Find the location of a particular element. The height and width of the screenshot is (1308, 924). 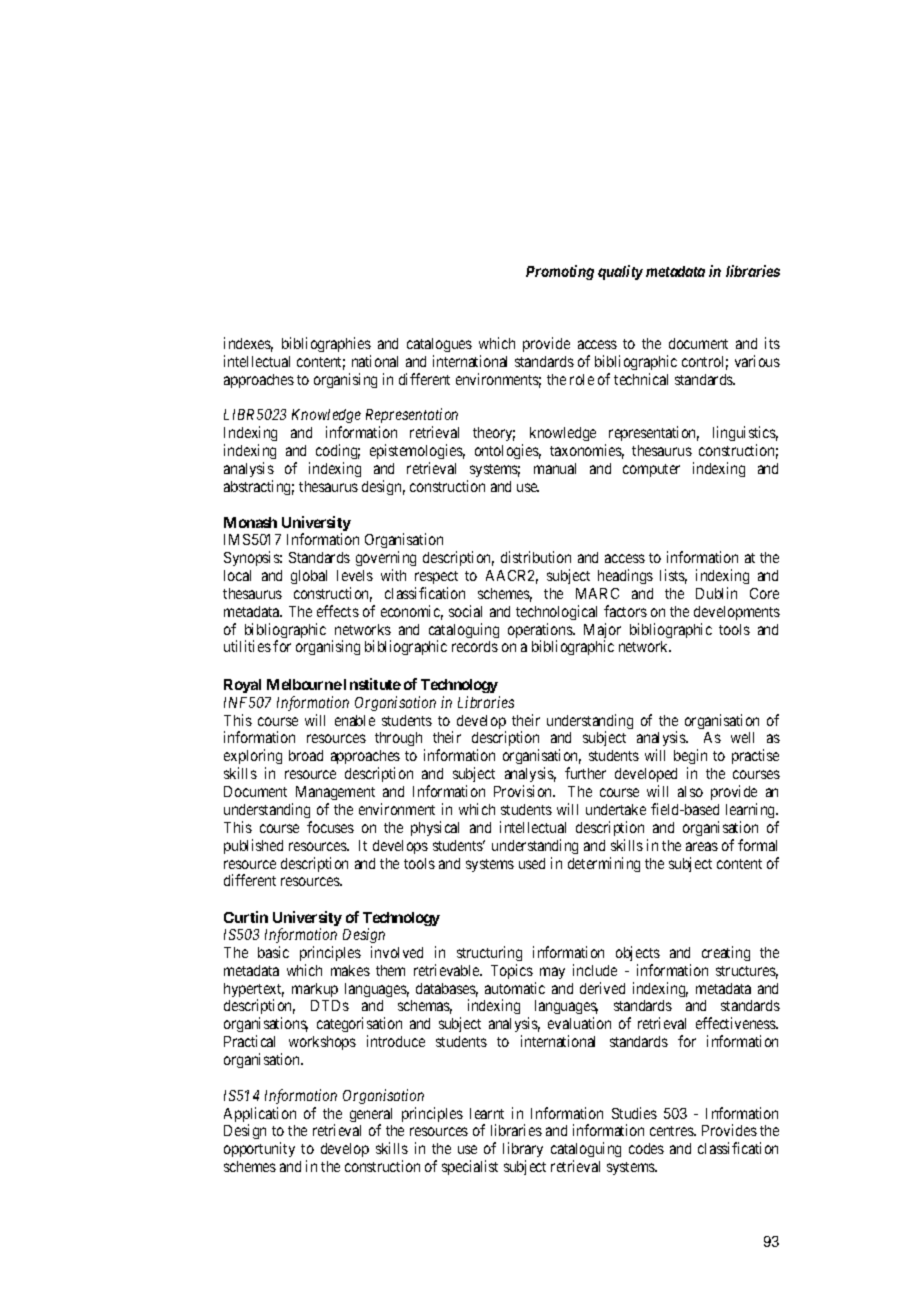

Dublin is located at coordinates (716, 593).
